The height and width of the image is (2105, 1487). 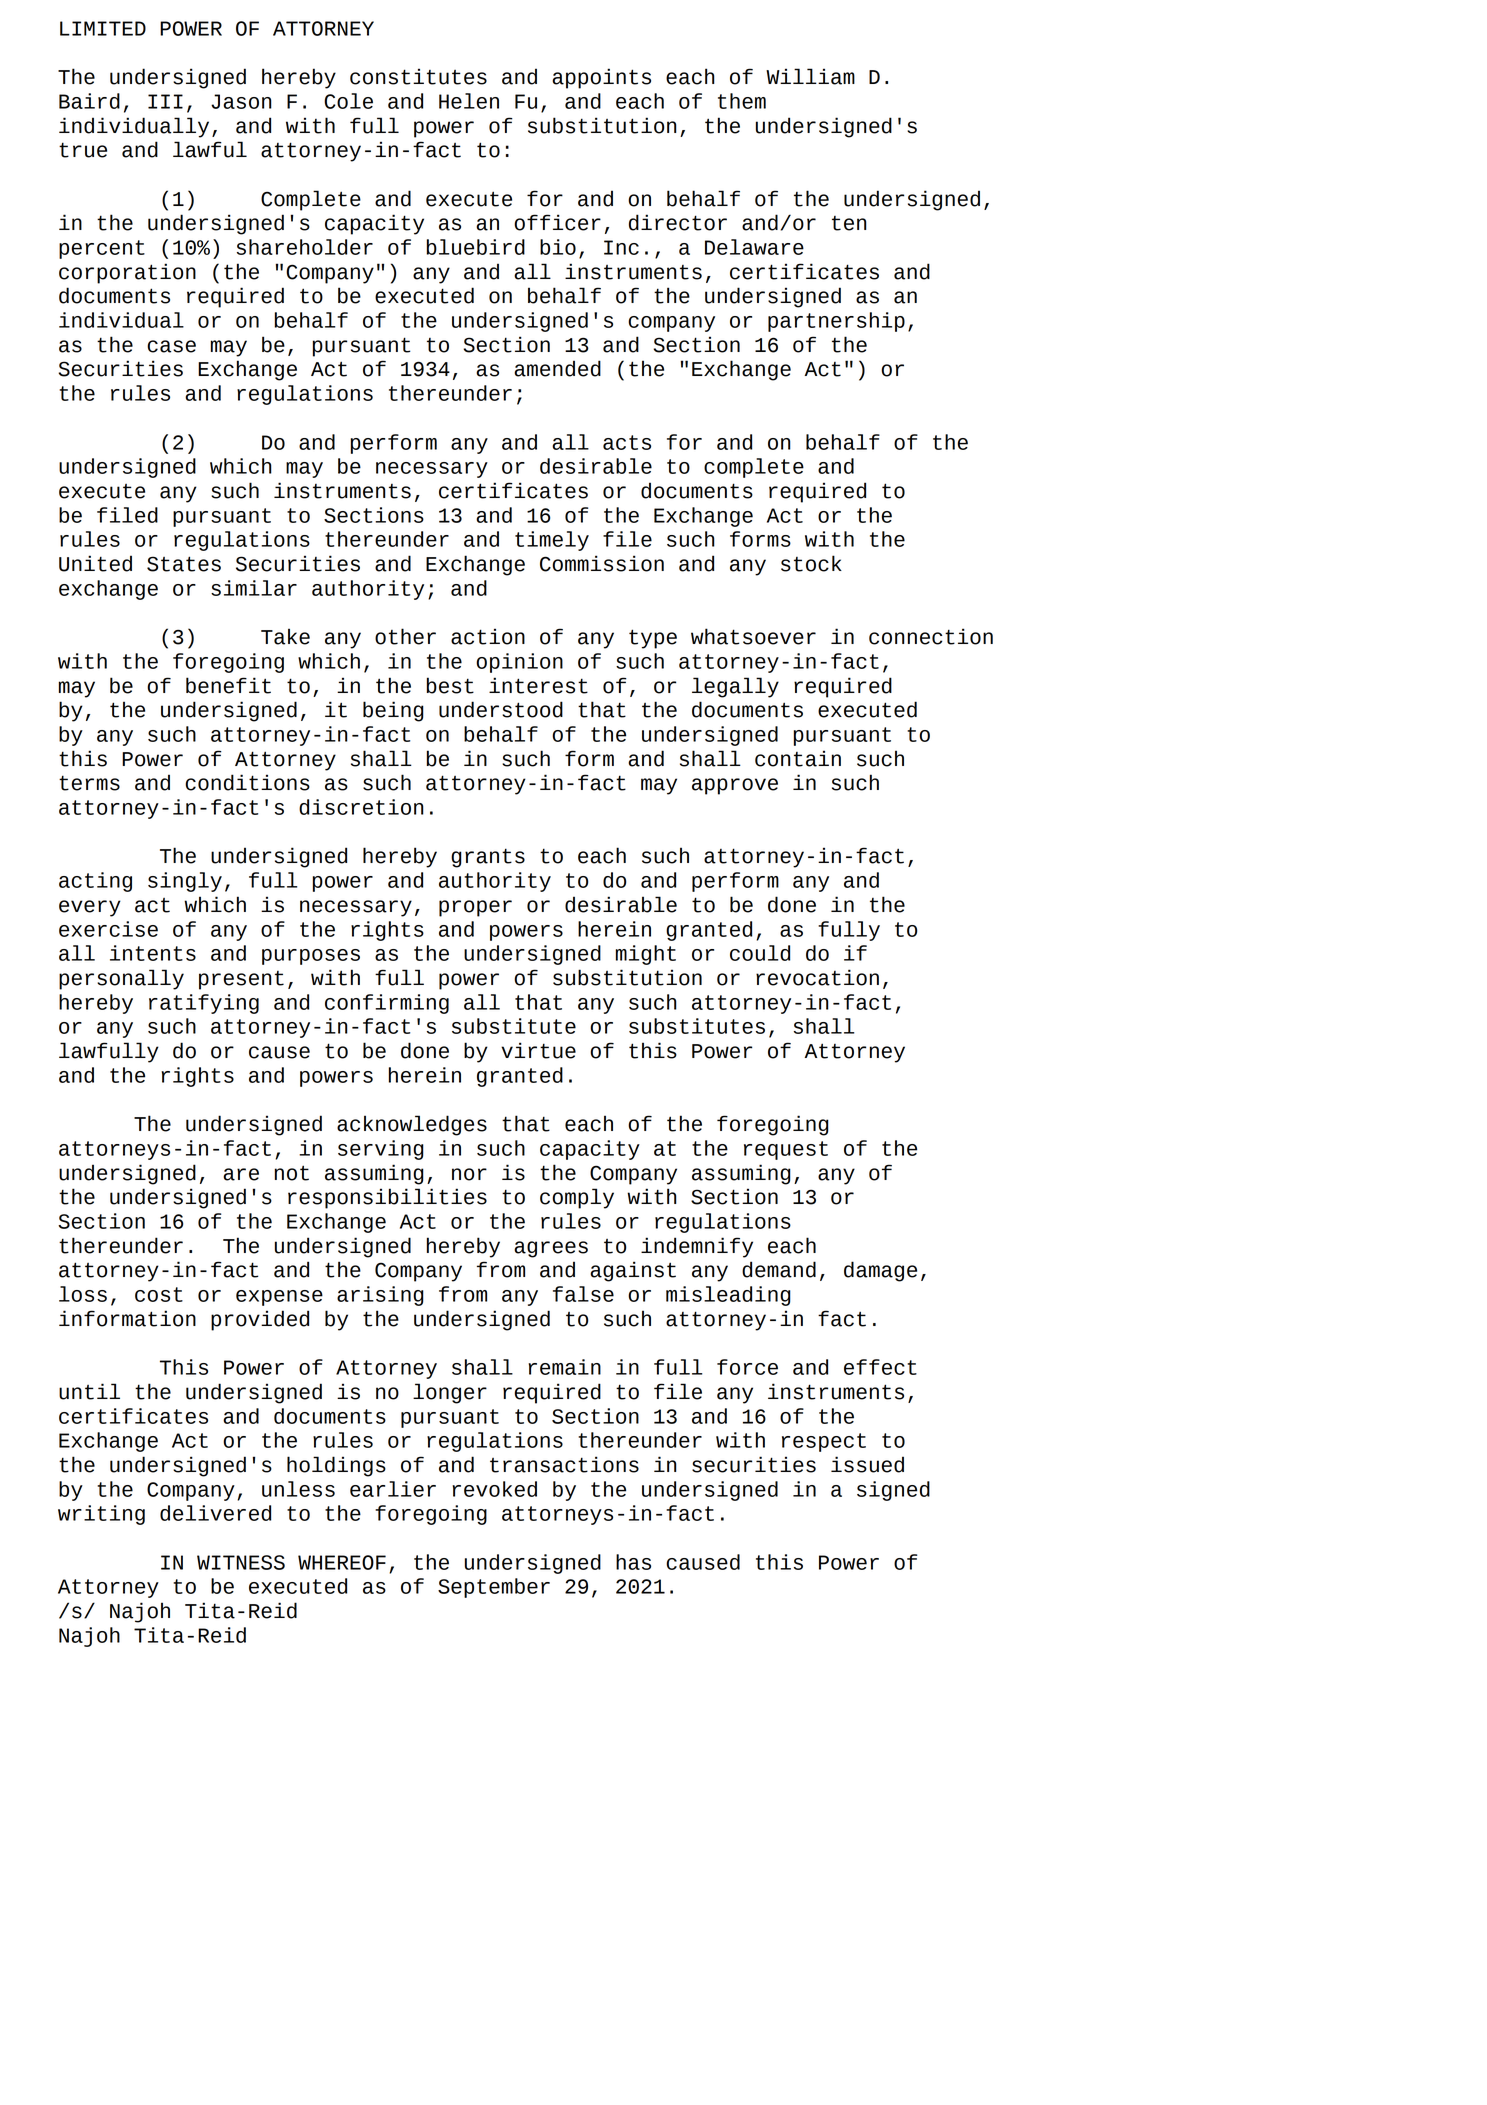 I want to click on contain, so click(x=798, y=758).
